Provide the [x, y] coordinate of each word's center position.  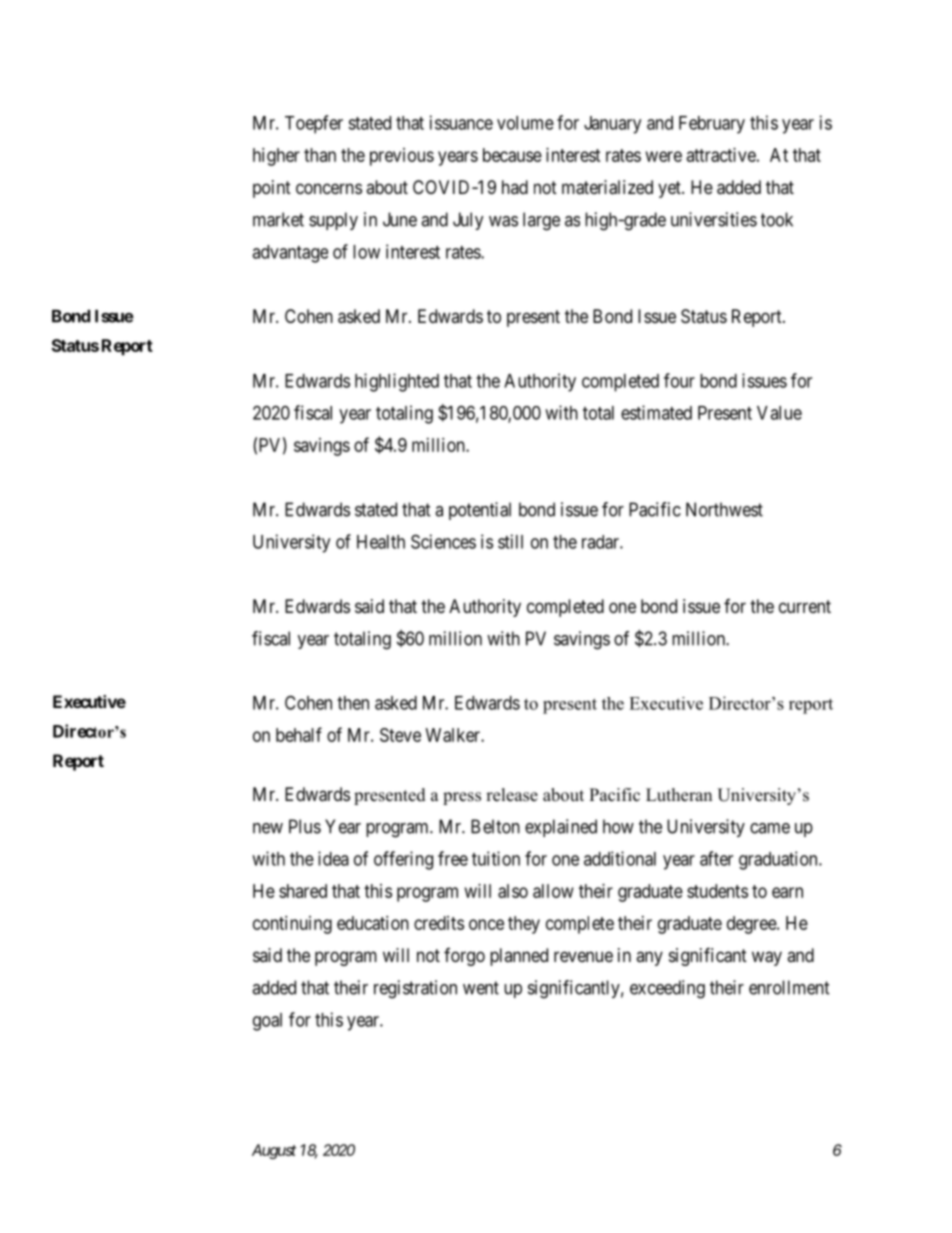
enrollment [789, 987]
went [481, 988]
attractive [721, 155]
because [512, 155]
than [320, 155]
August [274, 1151]
